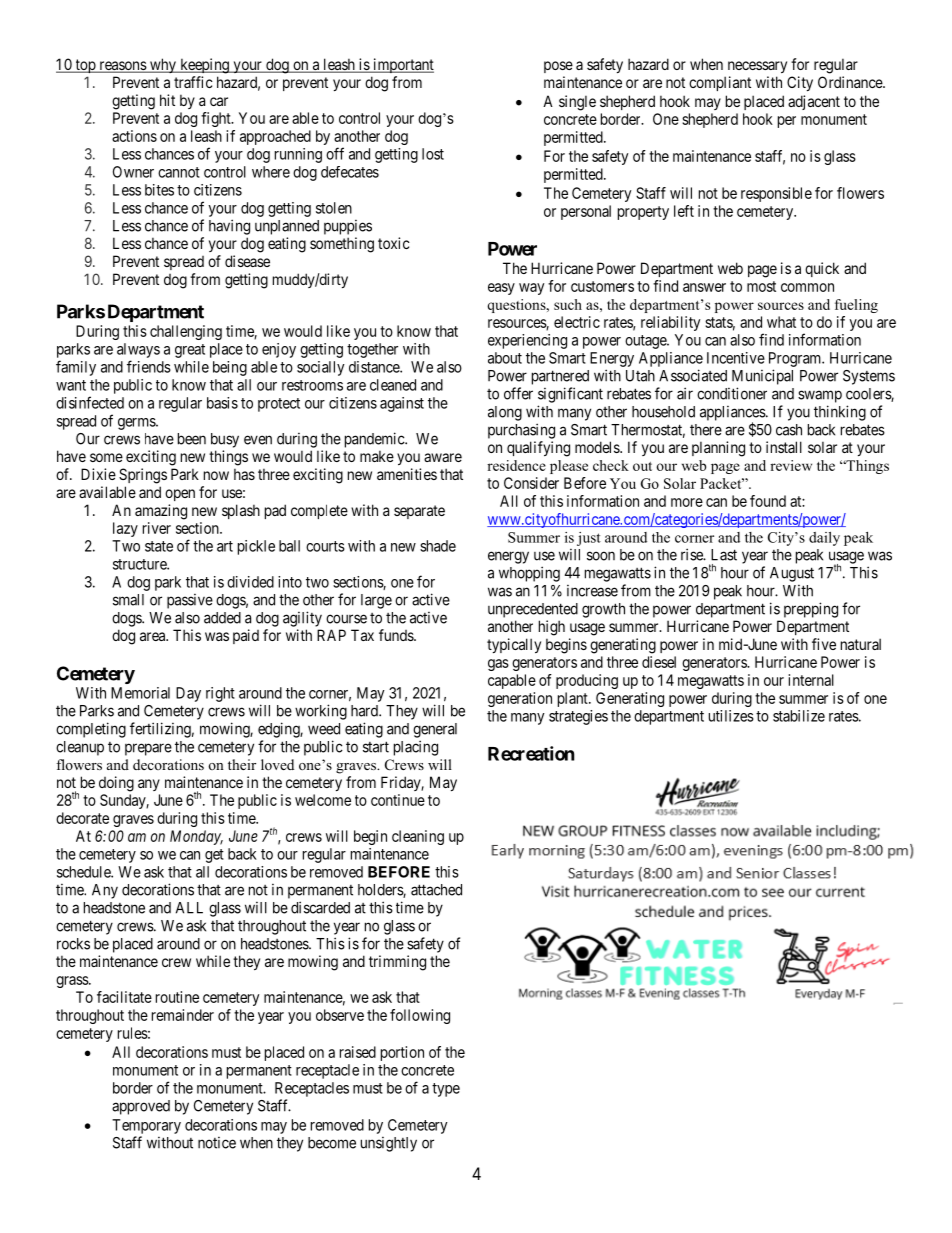 Image resolution: width=952 pixels, height=1233 pixels. What do you see at coordinates (141, 1107) in the screenshot?
I see `approved` at bounding box center [141, 1107].
